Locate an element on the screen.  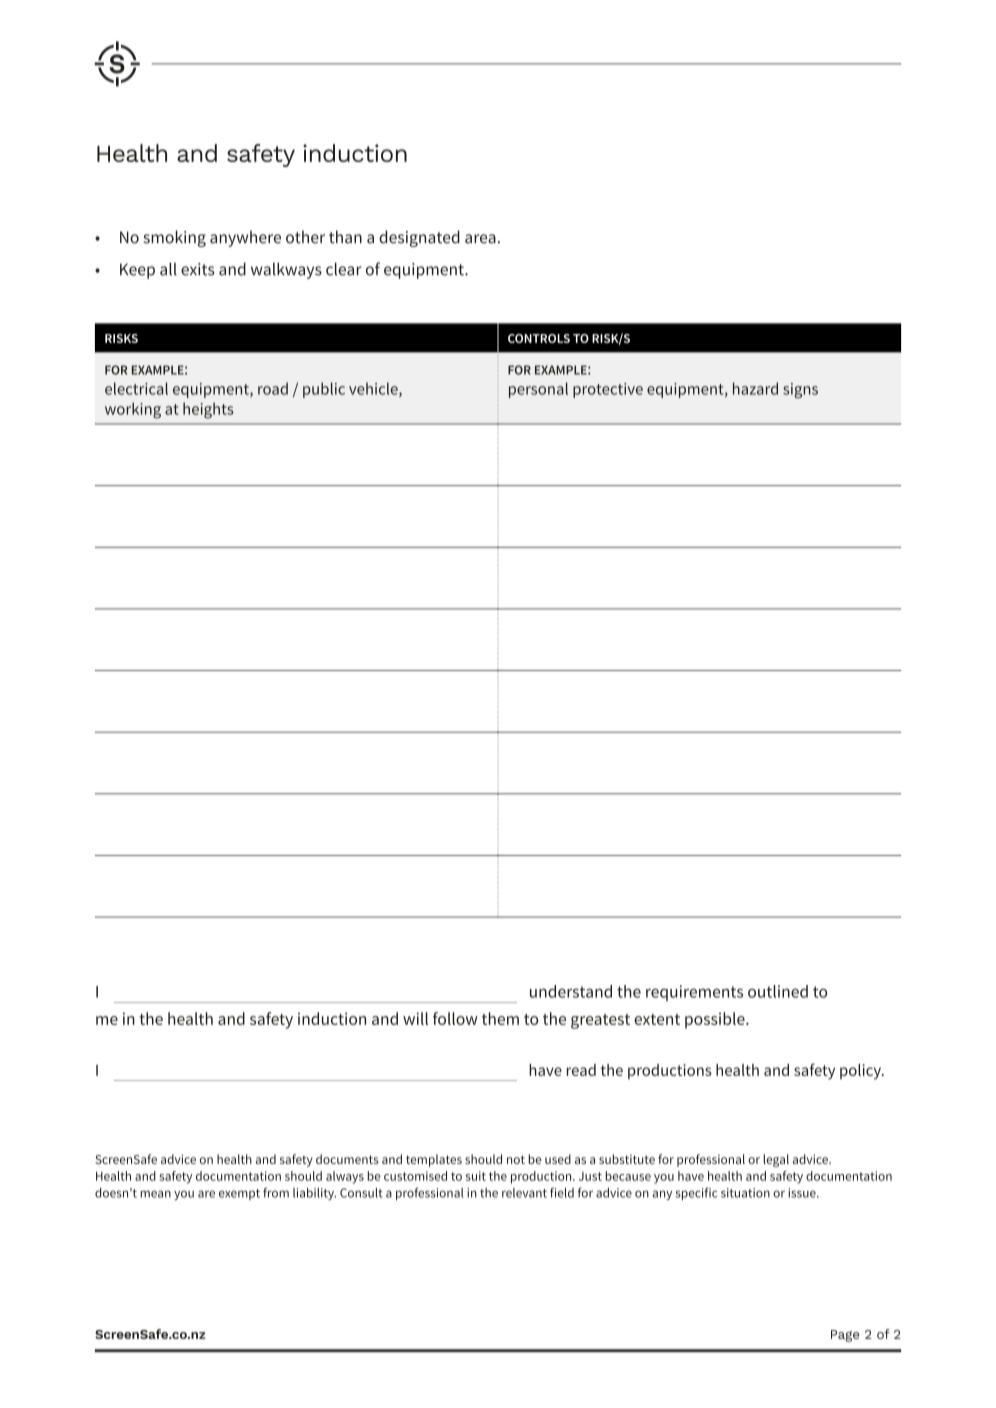
Page is located at coordinates (845, 1336).
